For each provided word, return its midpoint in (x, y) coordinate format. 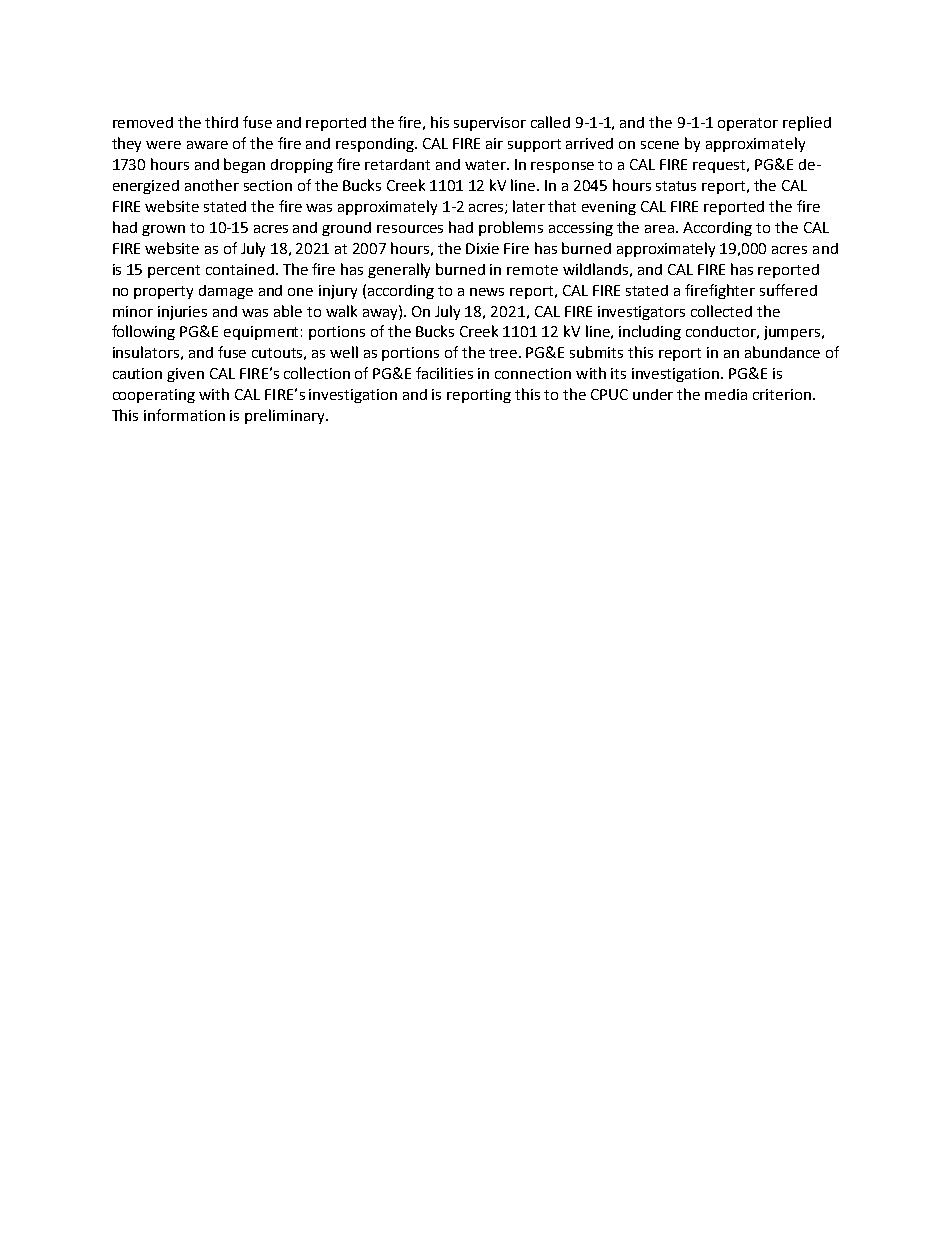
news (487, 292)
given (185, 375)
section (268, 185)
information (184, 415)
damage (226, 292)
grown (163, 230)
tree (504, 353)
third (221, 122)
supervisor (490, 124)
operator (748, 124)
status (676, 186)
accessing (581, 229)
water (486, 165)
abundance (782, 352)
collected (721, 311)
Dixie (482, 248)
